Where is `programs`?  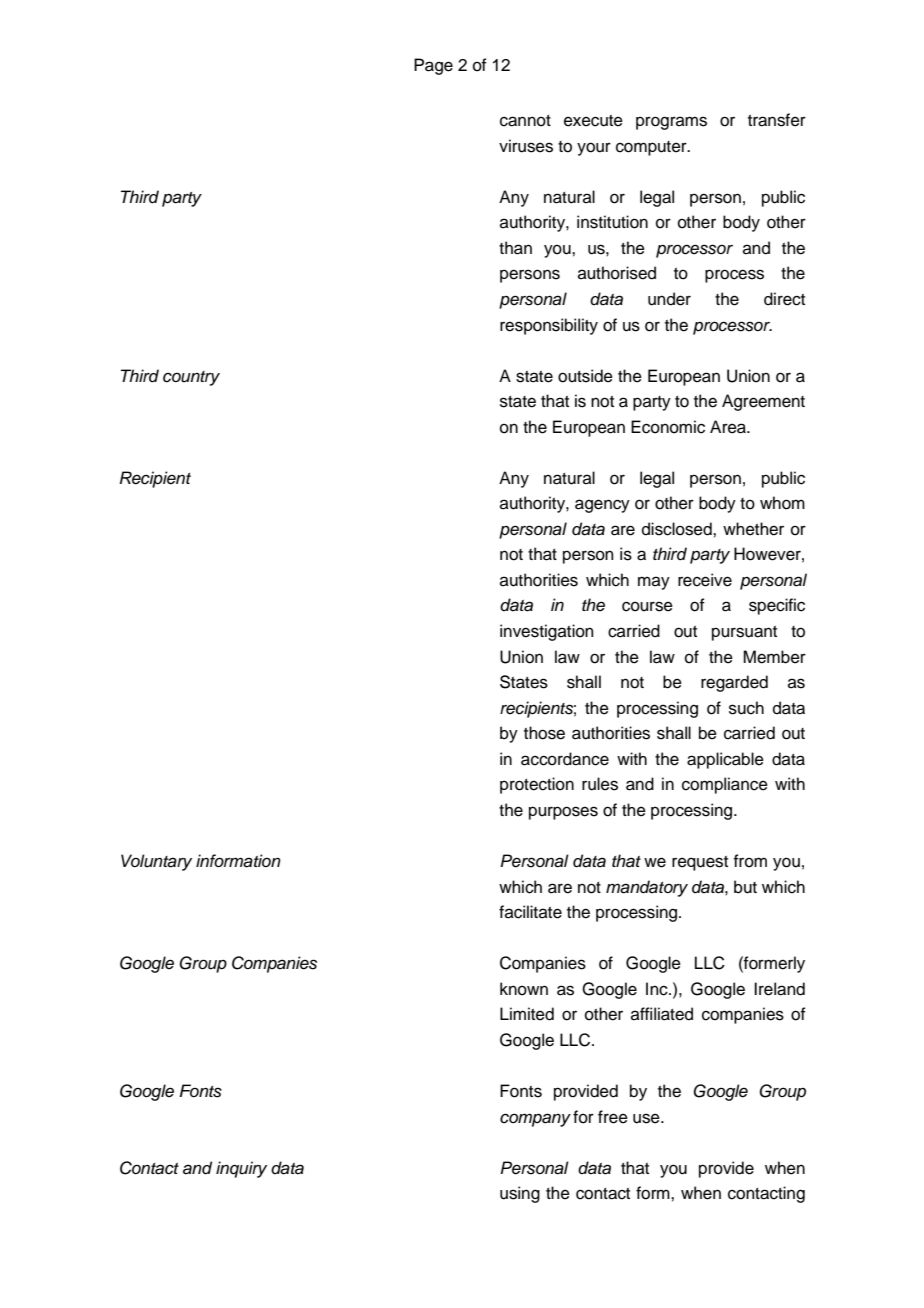 programs is located at coordinates (671, 123).
